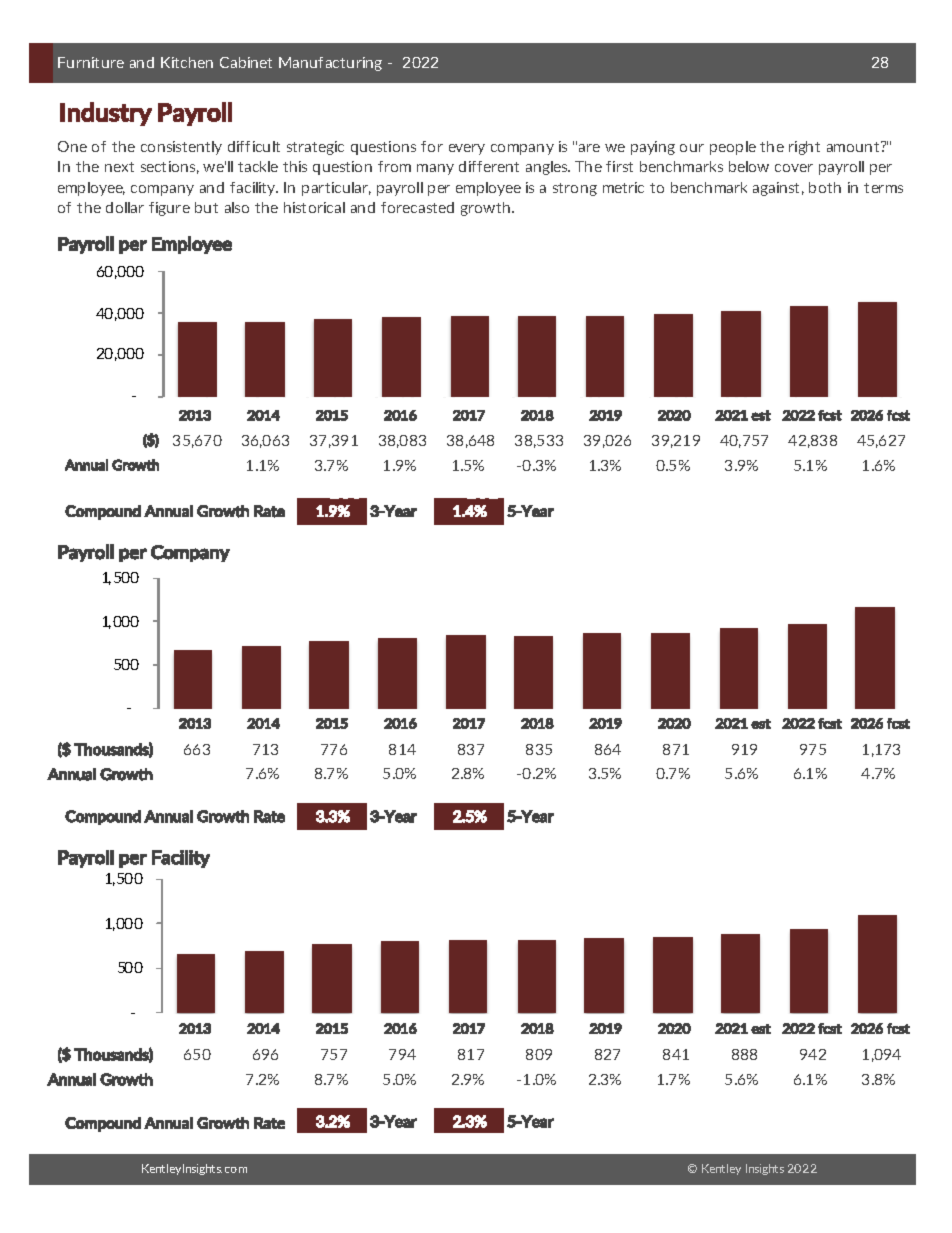 The image size is (952, 1233). I want to click on Furniture, so click(91, 62).
